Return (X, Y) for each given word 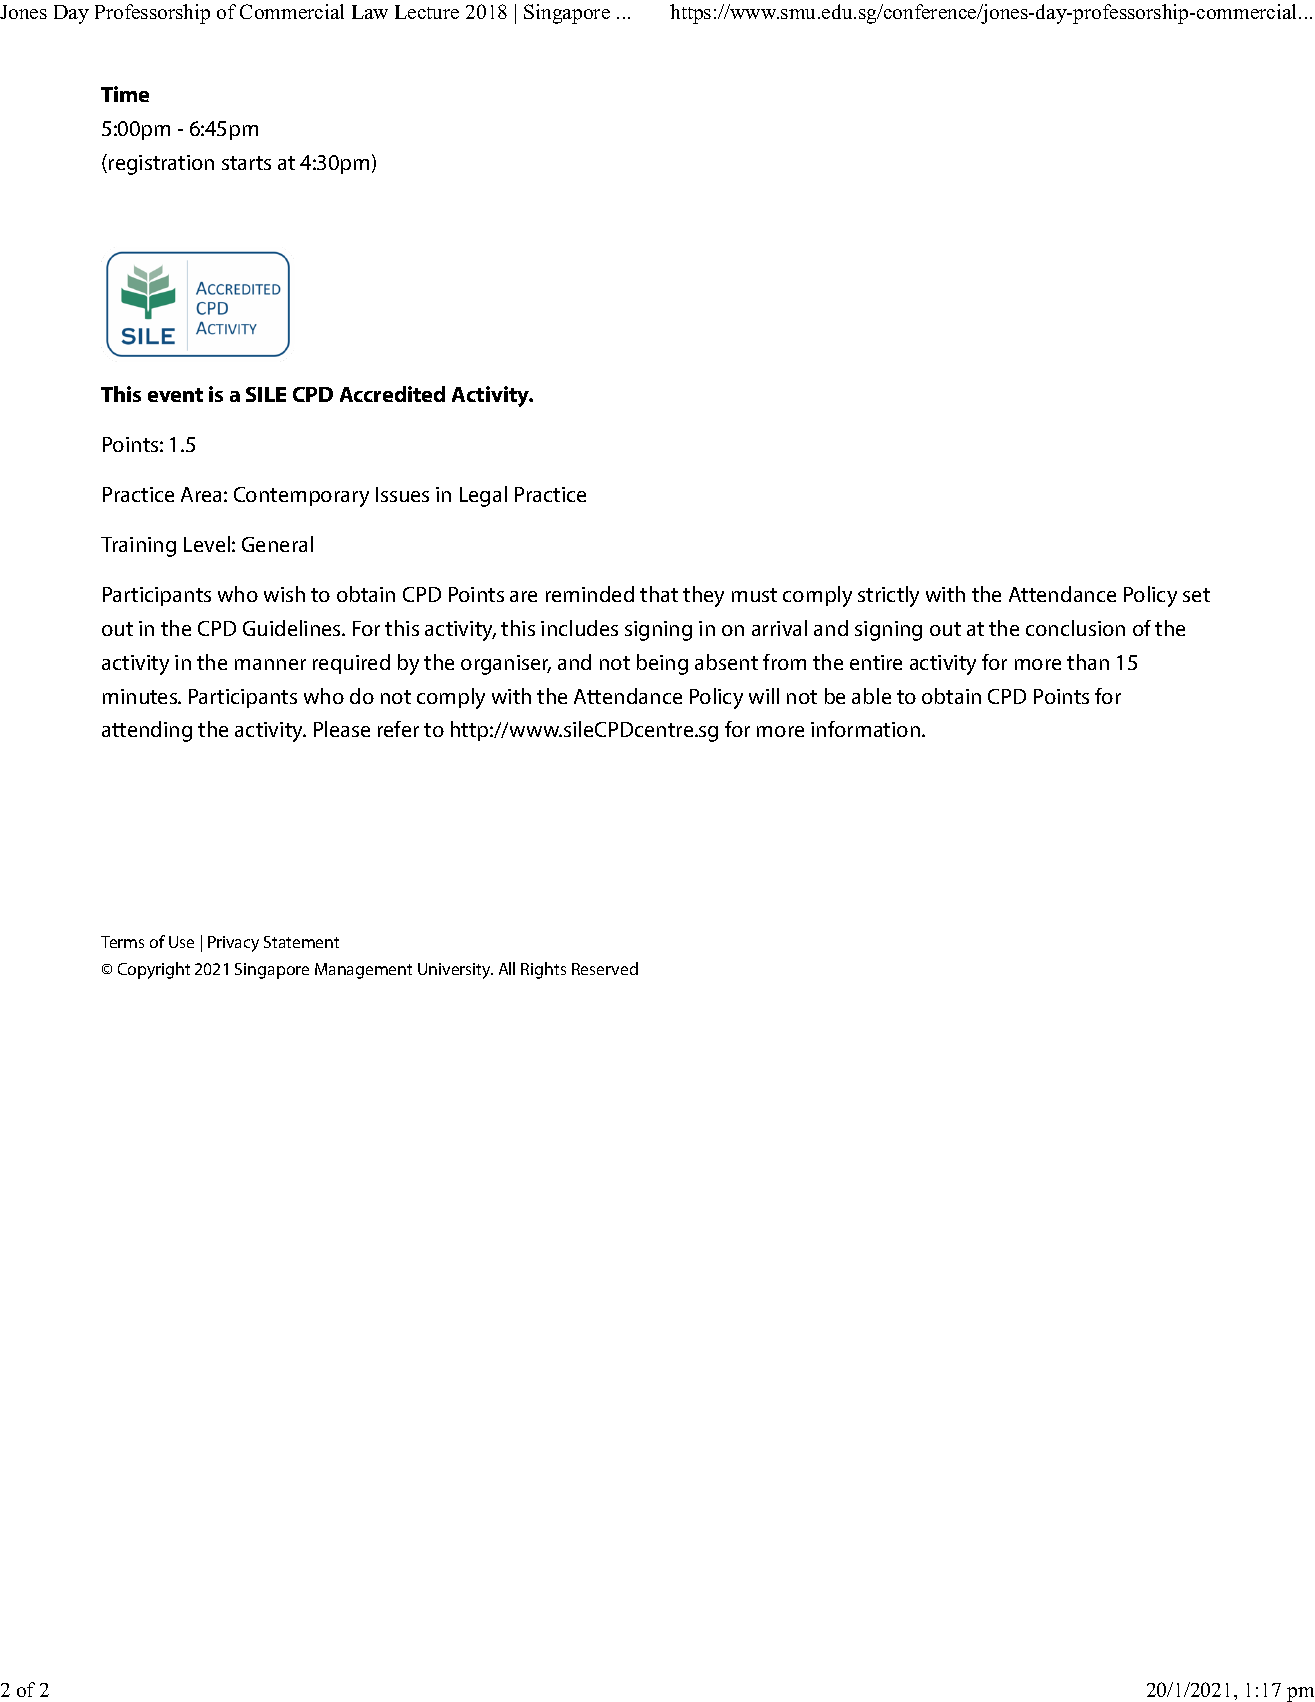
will (764, 696)
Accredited (392, 394)
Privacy (233, 944)
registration (161, 165)
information (865, 729)
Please (342, 729)
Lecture (427, 12)
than (1088, 662)
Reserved (605, 968)
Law (370, 12)
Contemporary (301, 497)
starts (246, 163)
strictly (888, 596)
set (1196, 595)
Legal (483, 496)
